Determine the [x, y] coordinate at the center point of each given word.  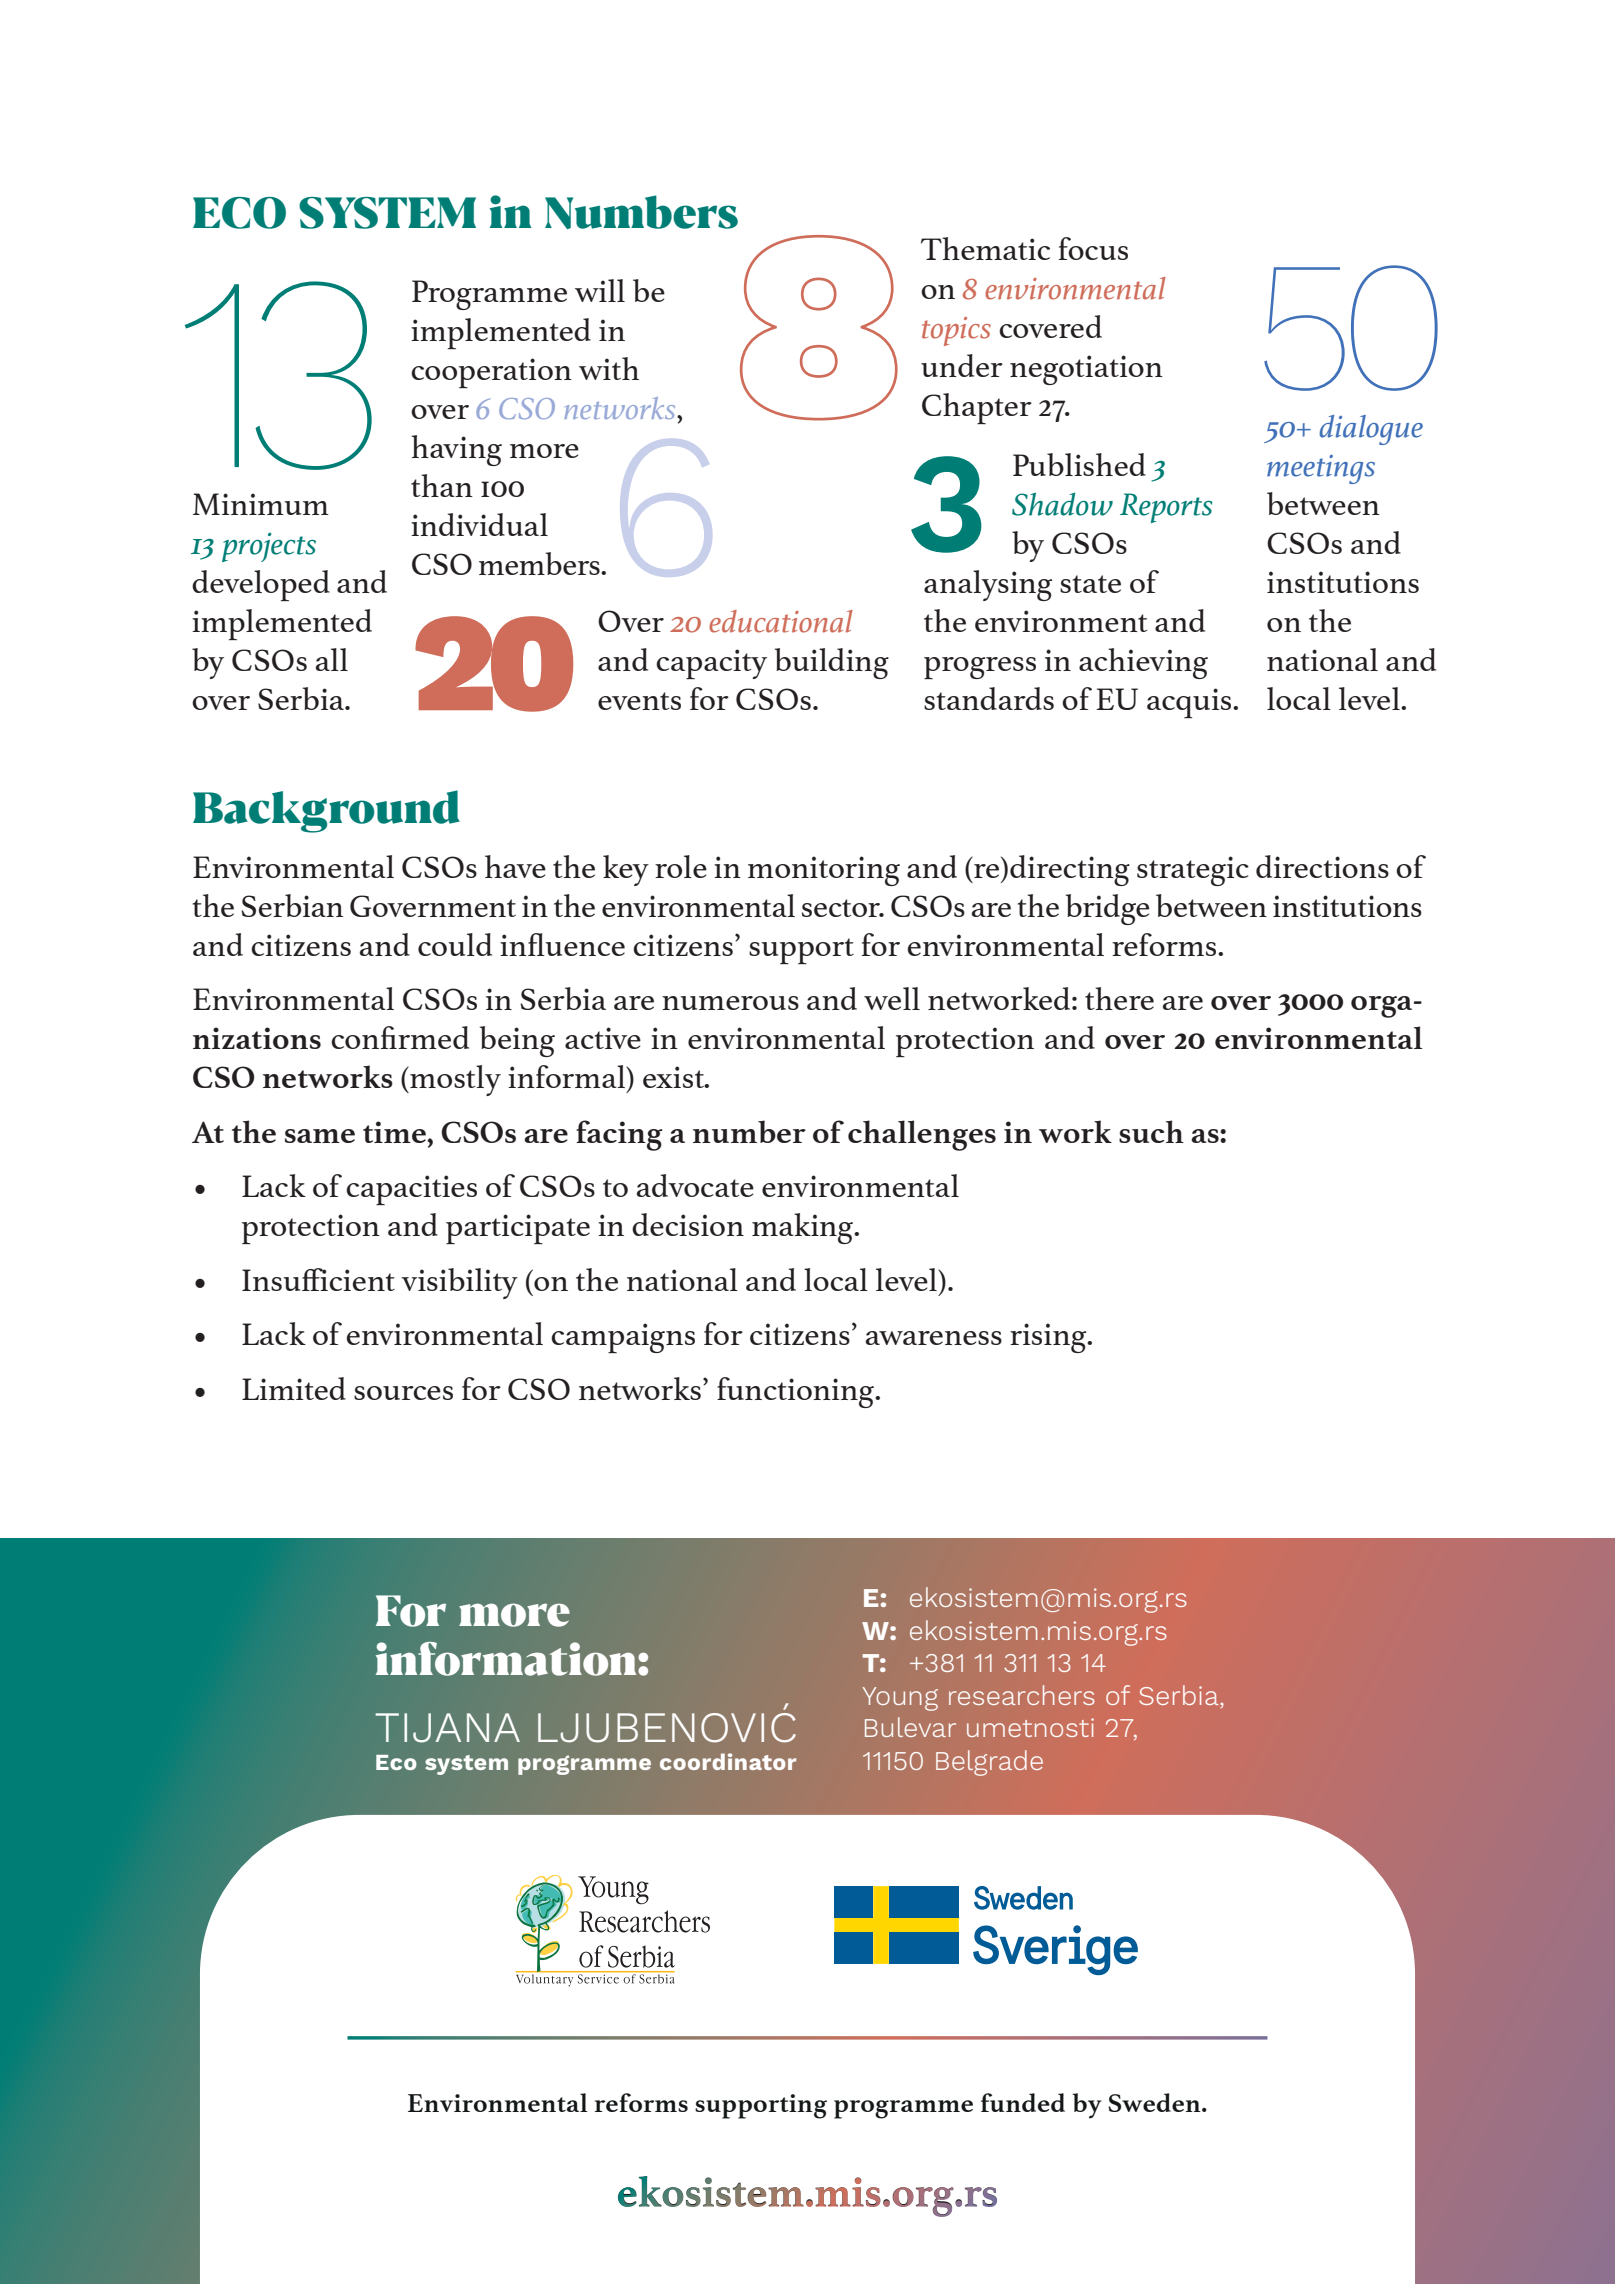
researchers [1022, 1695]
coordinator [728, 1761]
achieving [1143, 663]
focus [1093, 248]
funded [1023, 2102]
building [832, 663]
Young [900, 1699]
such [1151, 1131]
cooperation [491, 373]
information [507, 1659]
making [803, 1228]
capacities [411, 1190]
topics [956, 331]
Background [326, 811]
